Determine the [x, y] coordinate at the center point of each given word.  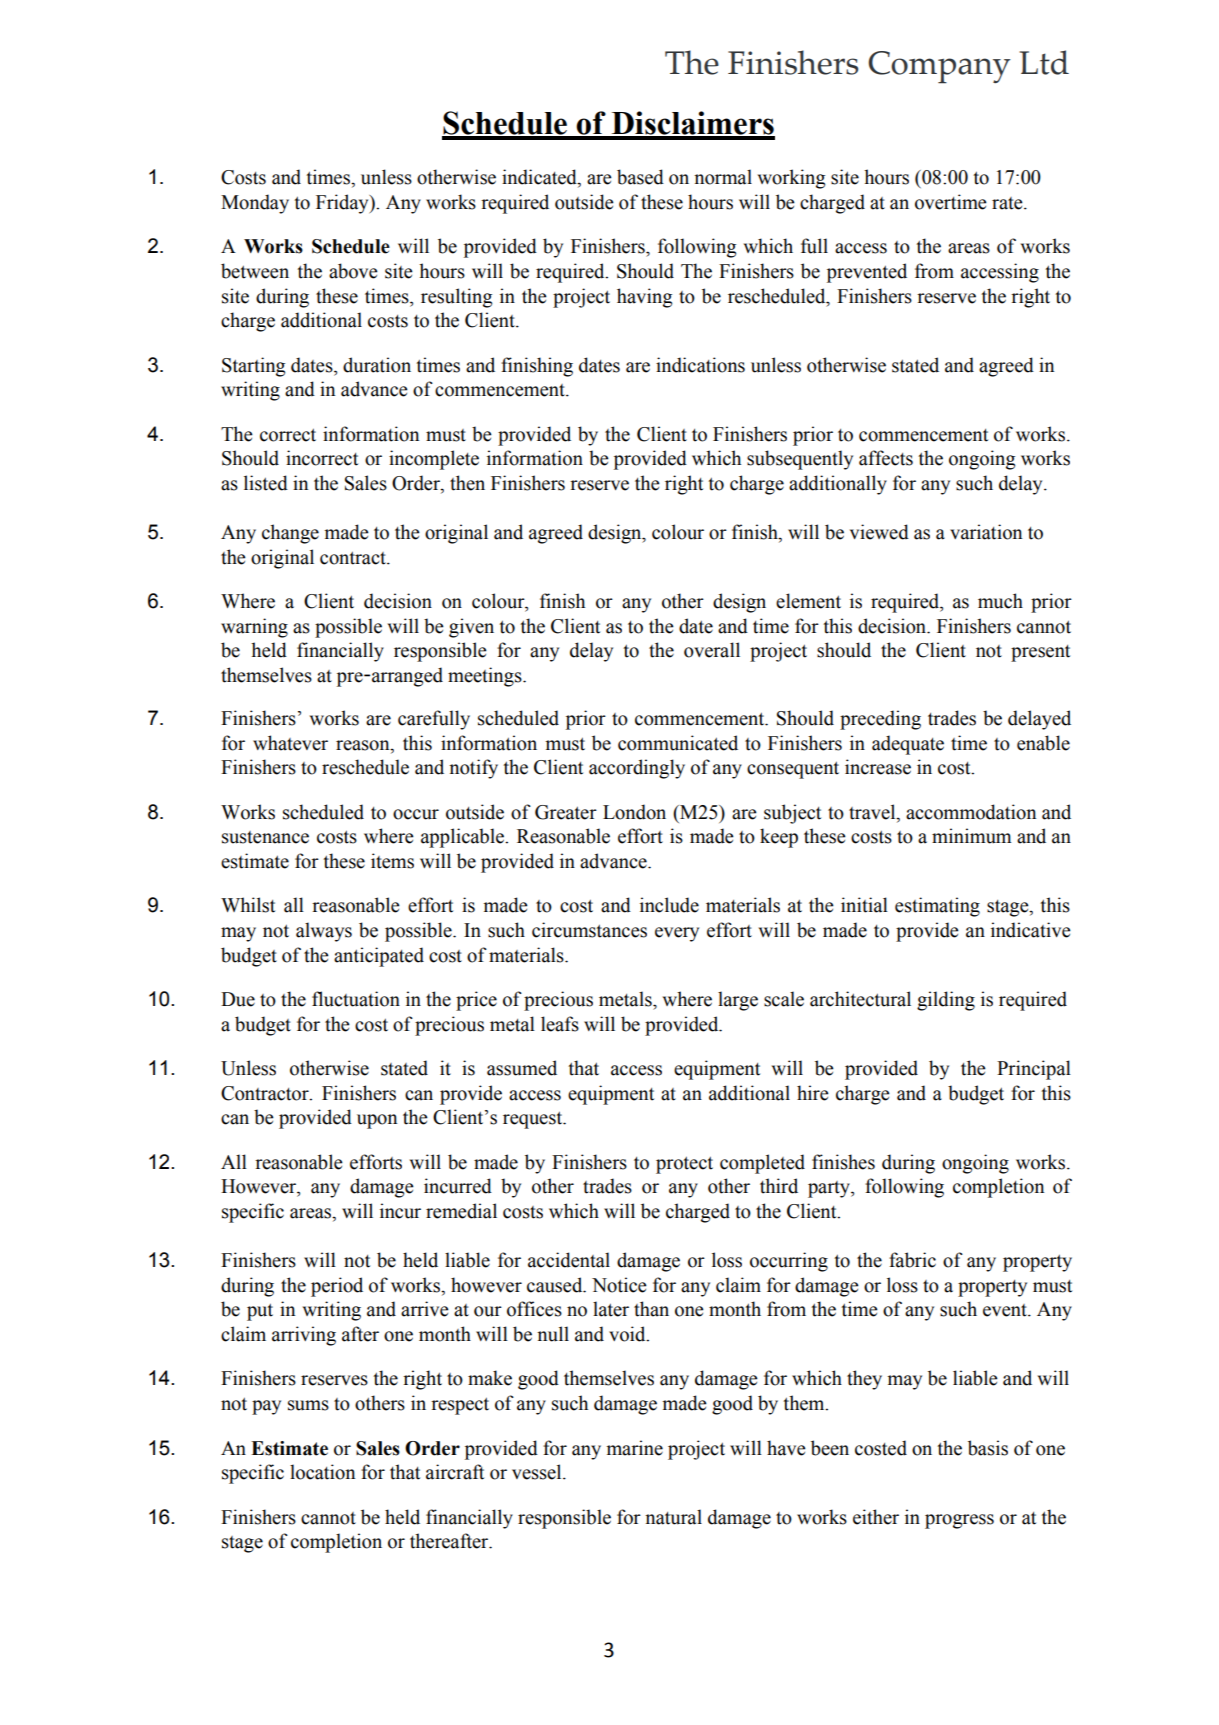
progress [959, 1521]
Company [939, 67]
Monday [255, 204]
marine [634, 1448]
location [322, 1472]
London [634, 812]
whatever [290, 743]
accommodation [971, 812]
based [640, 177]
